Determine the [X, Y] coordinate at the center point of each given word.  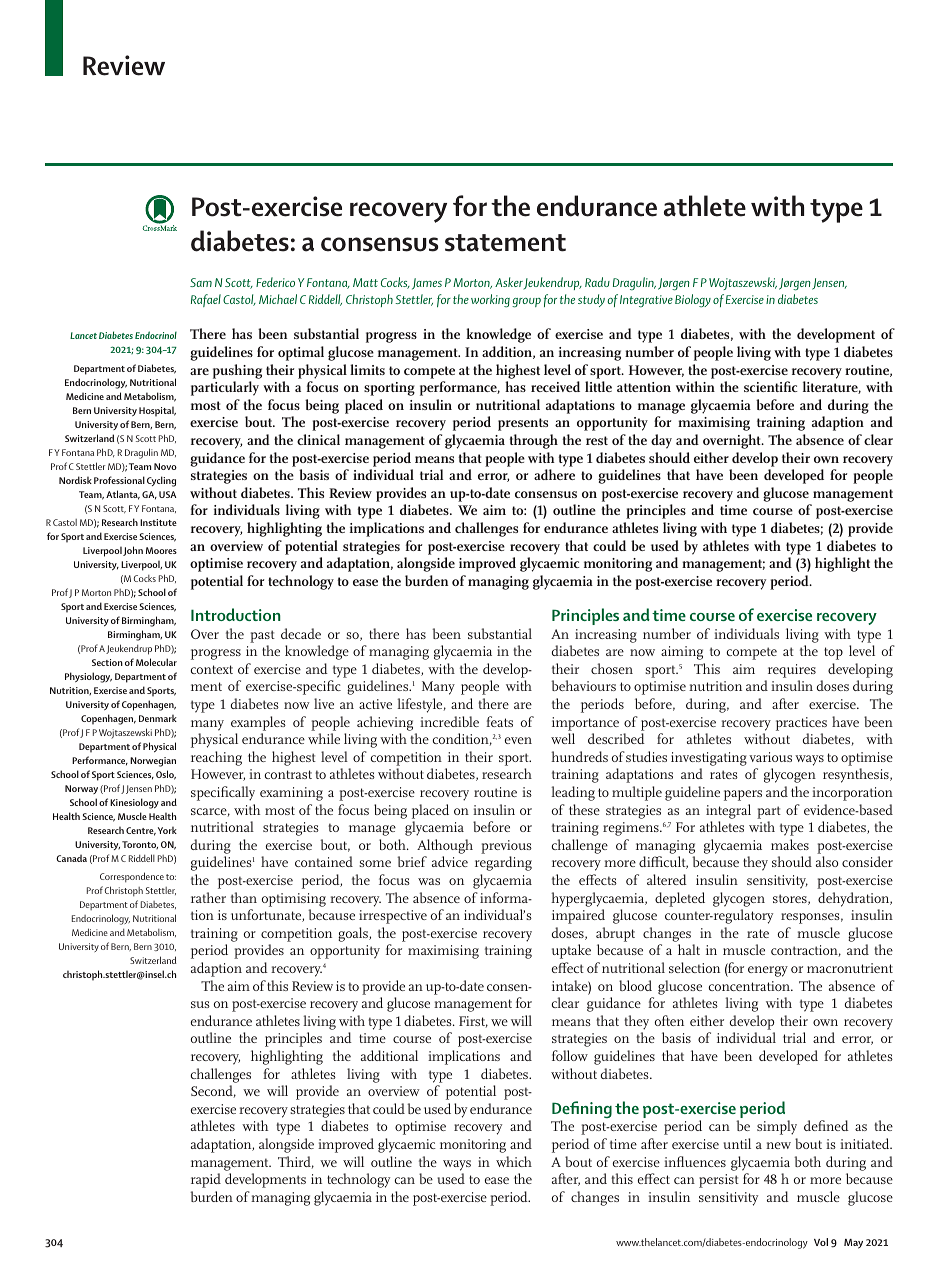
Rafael [206, 300]
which [514, 1161]
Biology [693, 301]
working [490, 301]
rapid [206, 1180]
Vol [821, 1242]
